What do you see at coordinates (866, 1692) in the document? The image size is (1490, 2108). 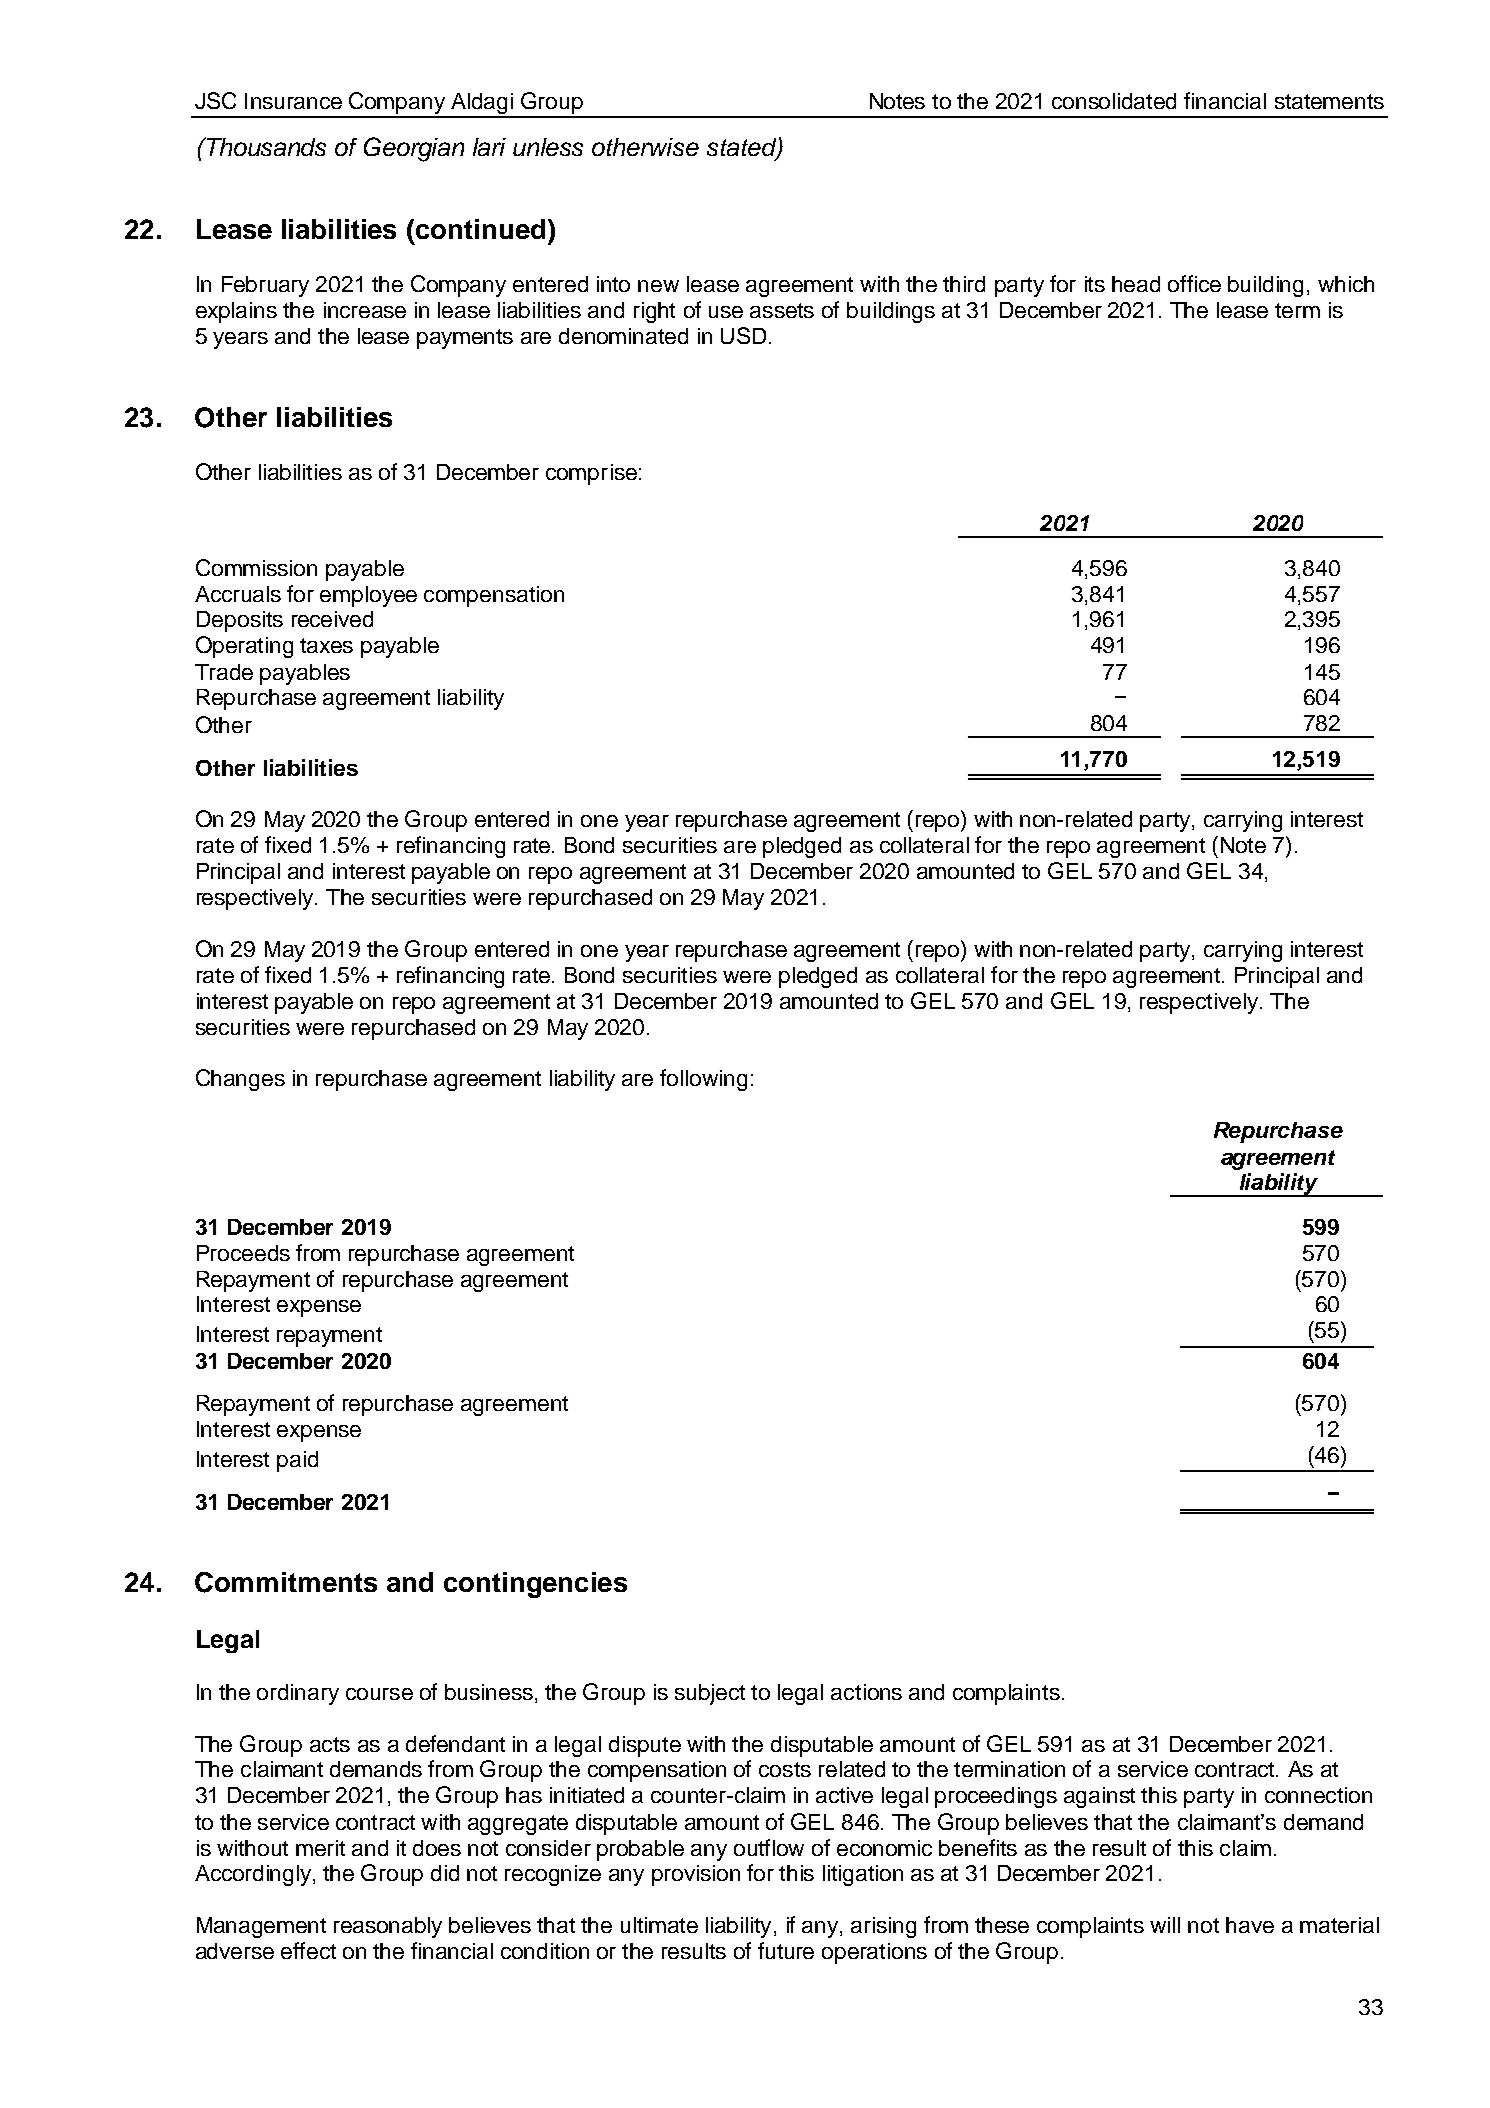 I see `actions` at bounding box center [866, 1692].
